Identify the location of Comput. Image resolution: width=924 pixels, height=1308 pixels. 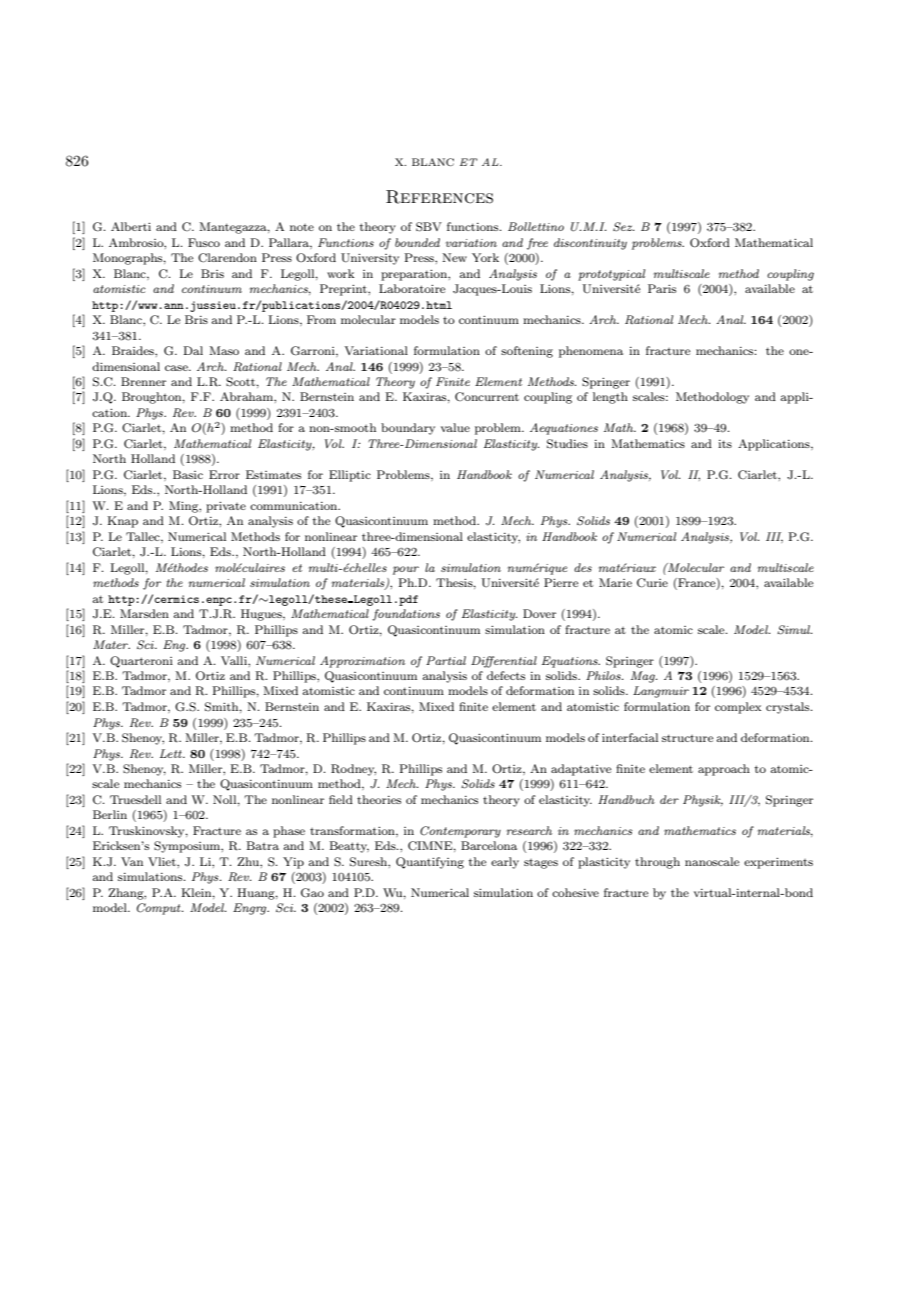
(160, 909).
